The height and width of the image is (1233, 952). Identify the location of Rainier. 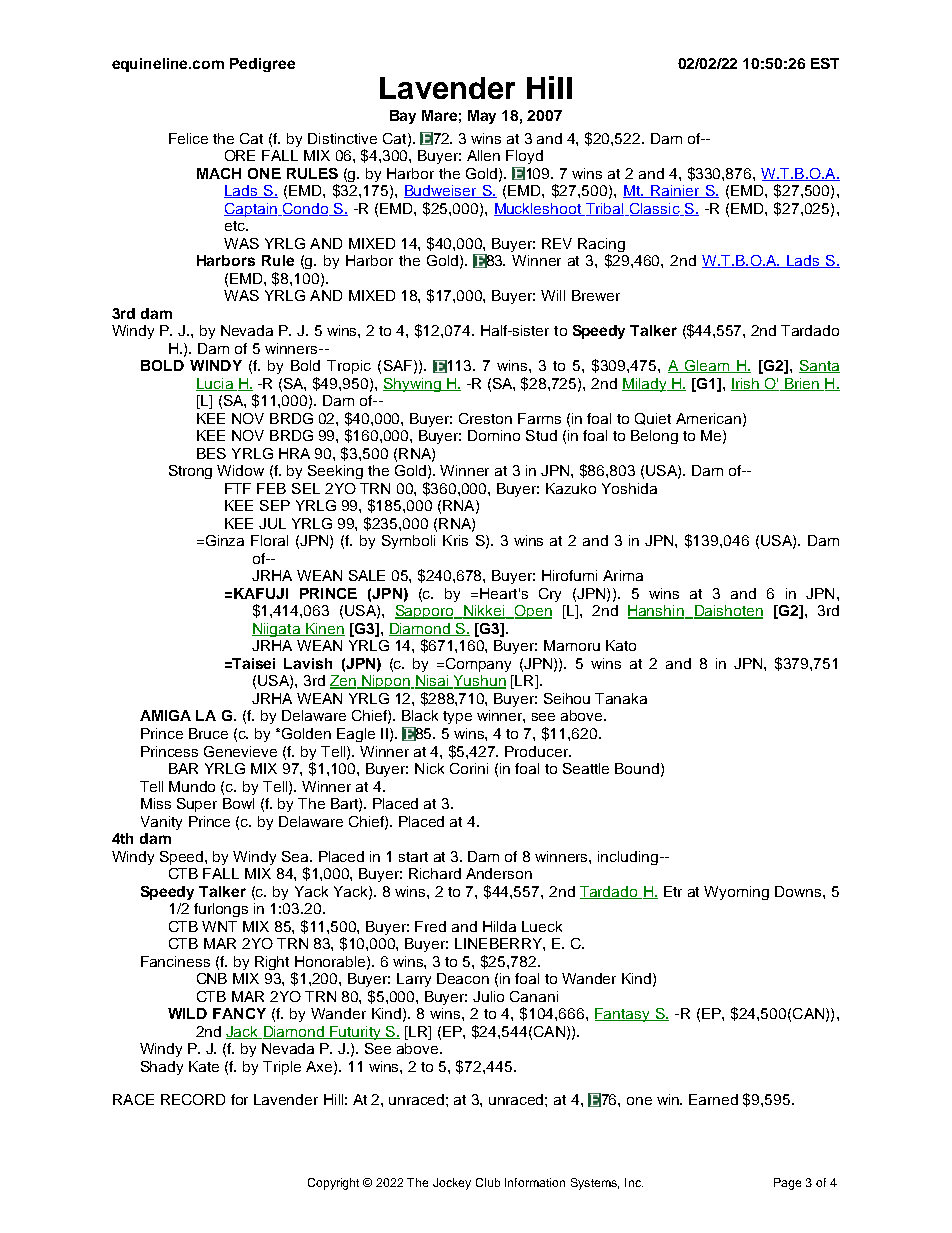
(675, 191).
